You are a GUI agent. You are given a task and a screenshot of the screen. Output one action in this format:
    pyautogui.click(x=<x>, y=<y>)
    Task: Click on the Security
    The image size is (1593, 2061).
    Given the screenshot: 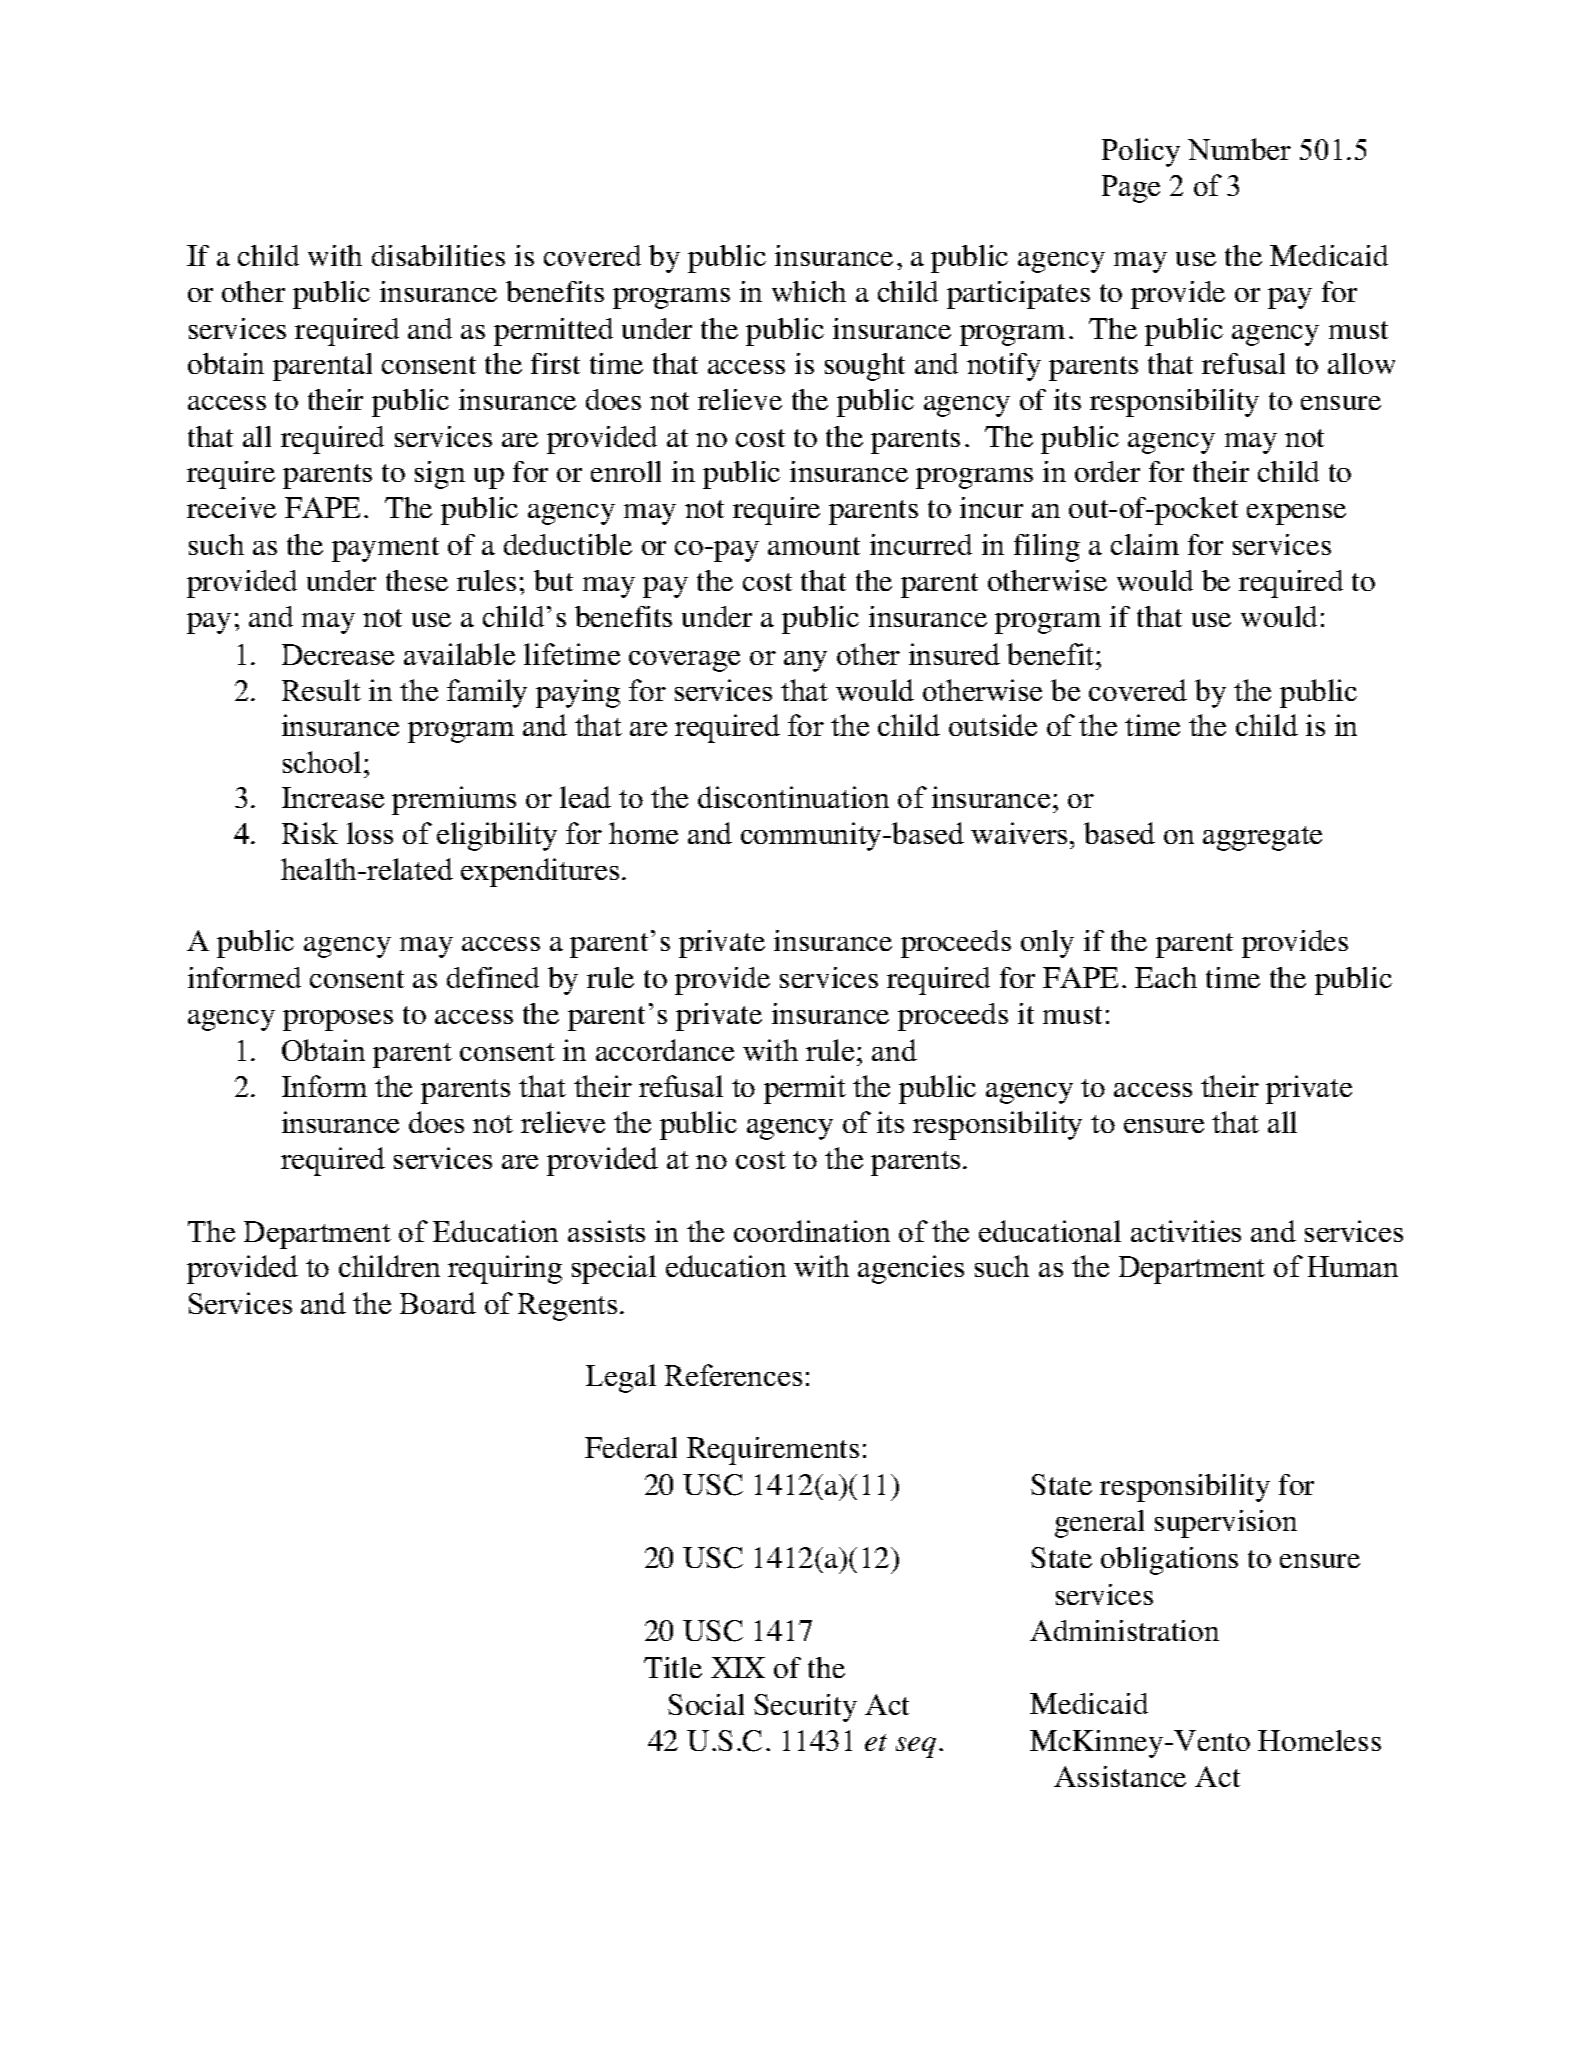 What is the action you would take?
    pyautogui.click(x=805, y=1708)
